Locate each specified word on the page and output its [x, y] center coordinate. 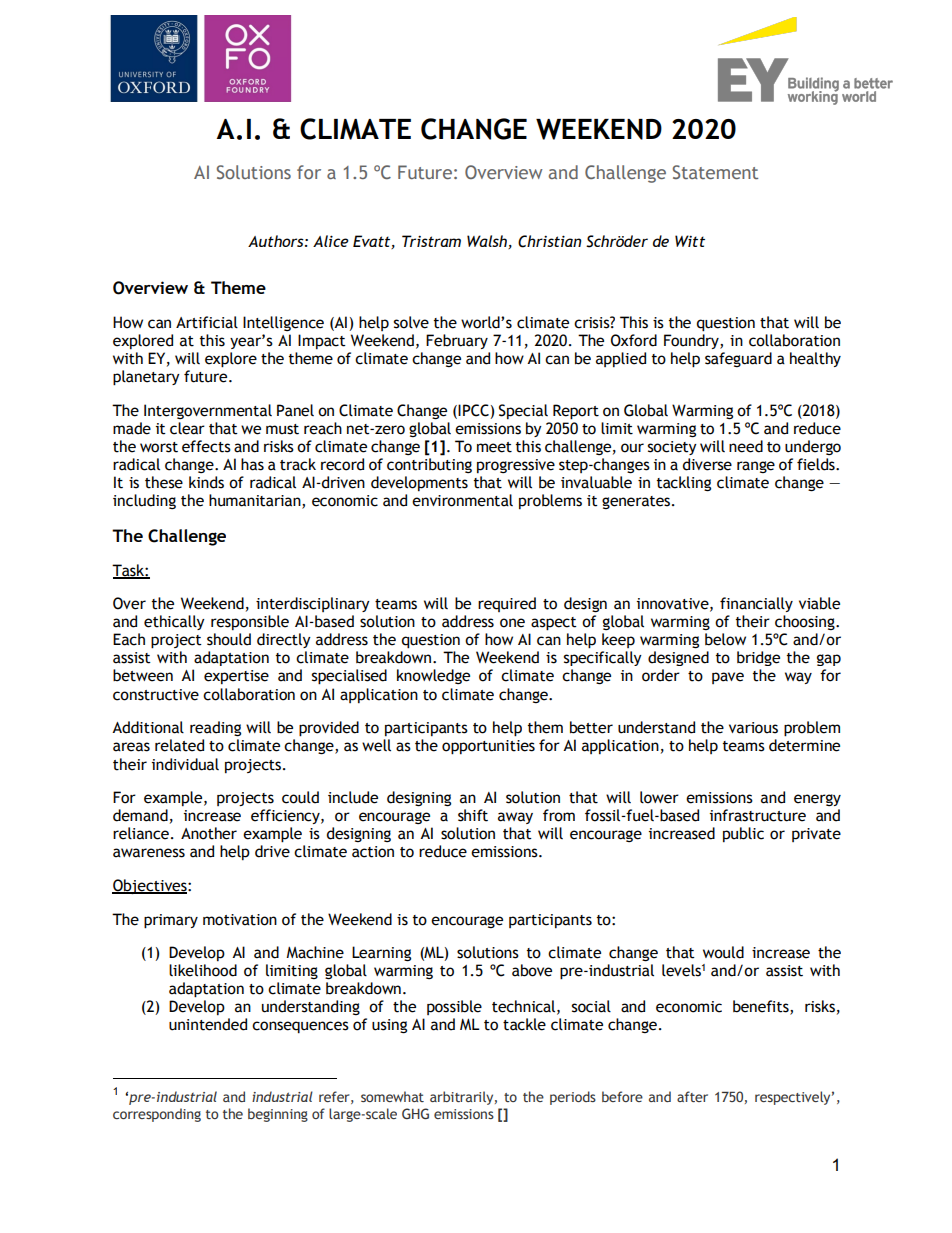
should [229, 639]
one [512, 623]
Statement [715, 172]
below [725, 639]
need [746, 446]
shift [473, 815]
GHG [415, 1113]
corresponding [157, 1115]
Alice [331, 241]
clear [187, 428]
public [743, 834]
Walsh [488, 242]
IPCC [474, 411]
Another [209, 833]
